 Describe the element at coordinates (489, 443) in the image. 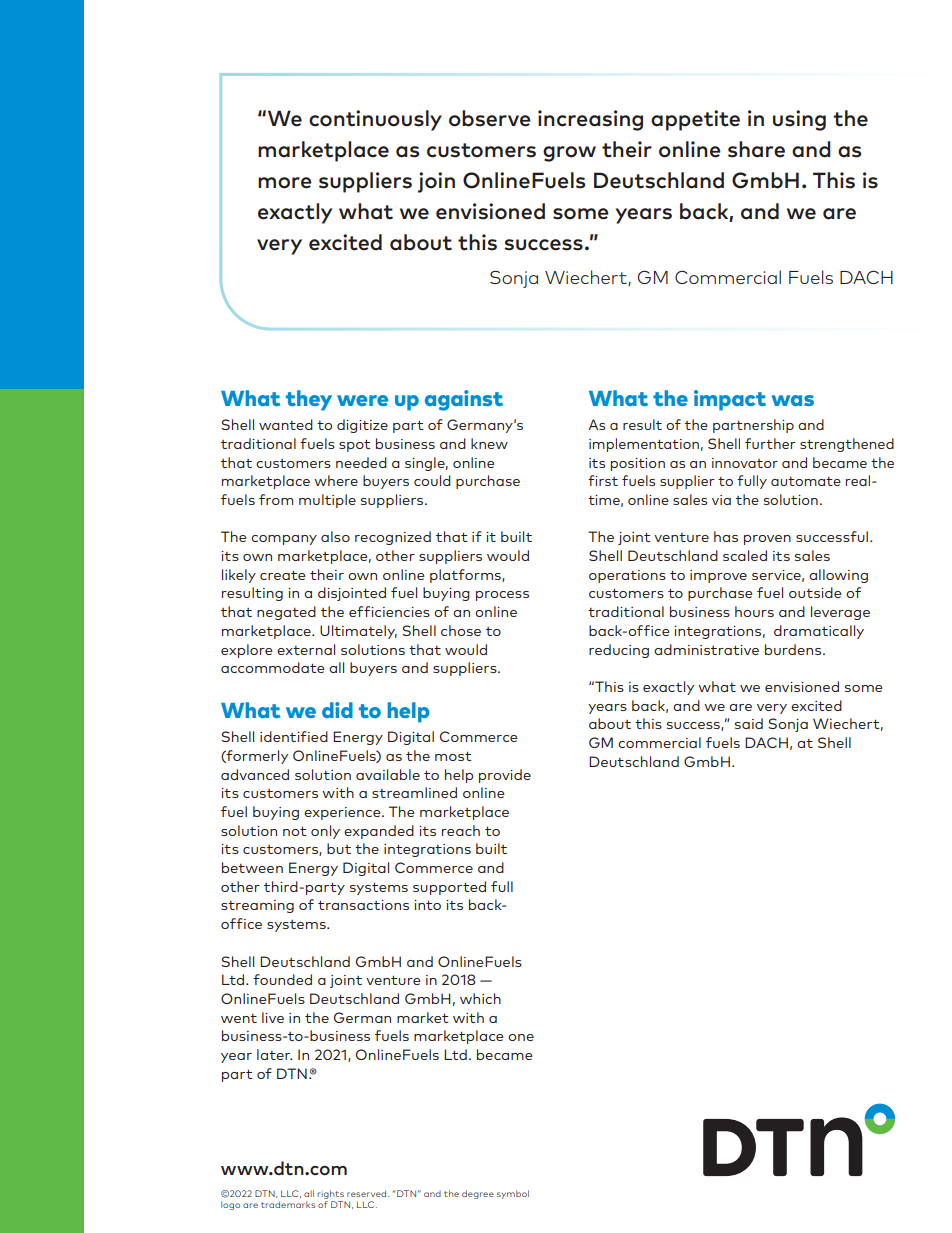

I see `knew` at that location.
